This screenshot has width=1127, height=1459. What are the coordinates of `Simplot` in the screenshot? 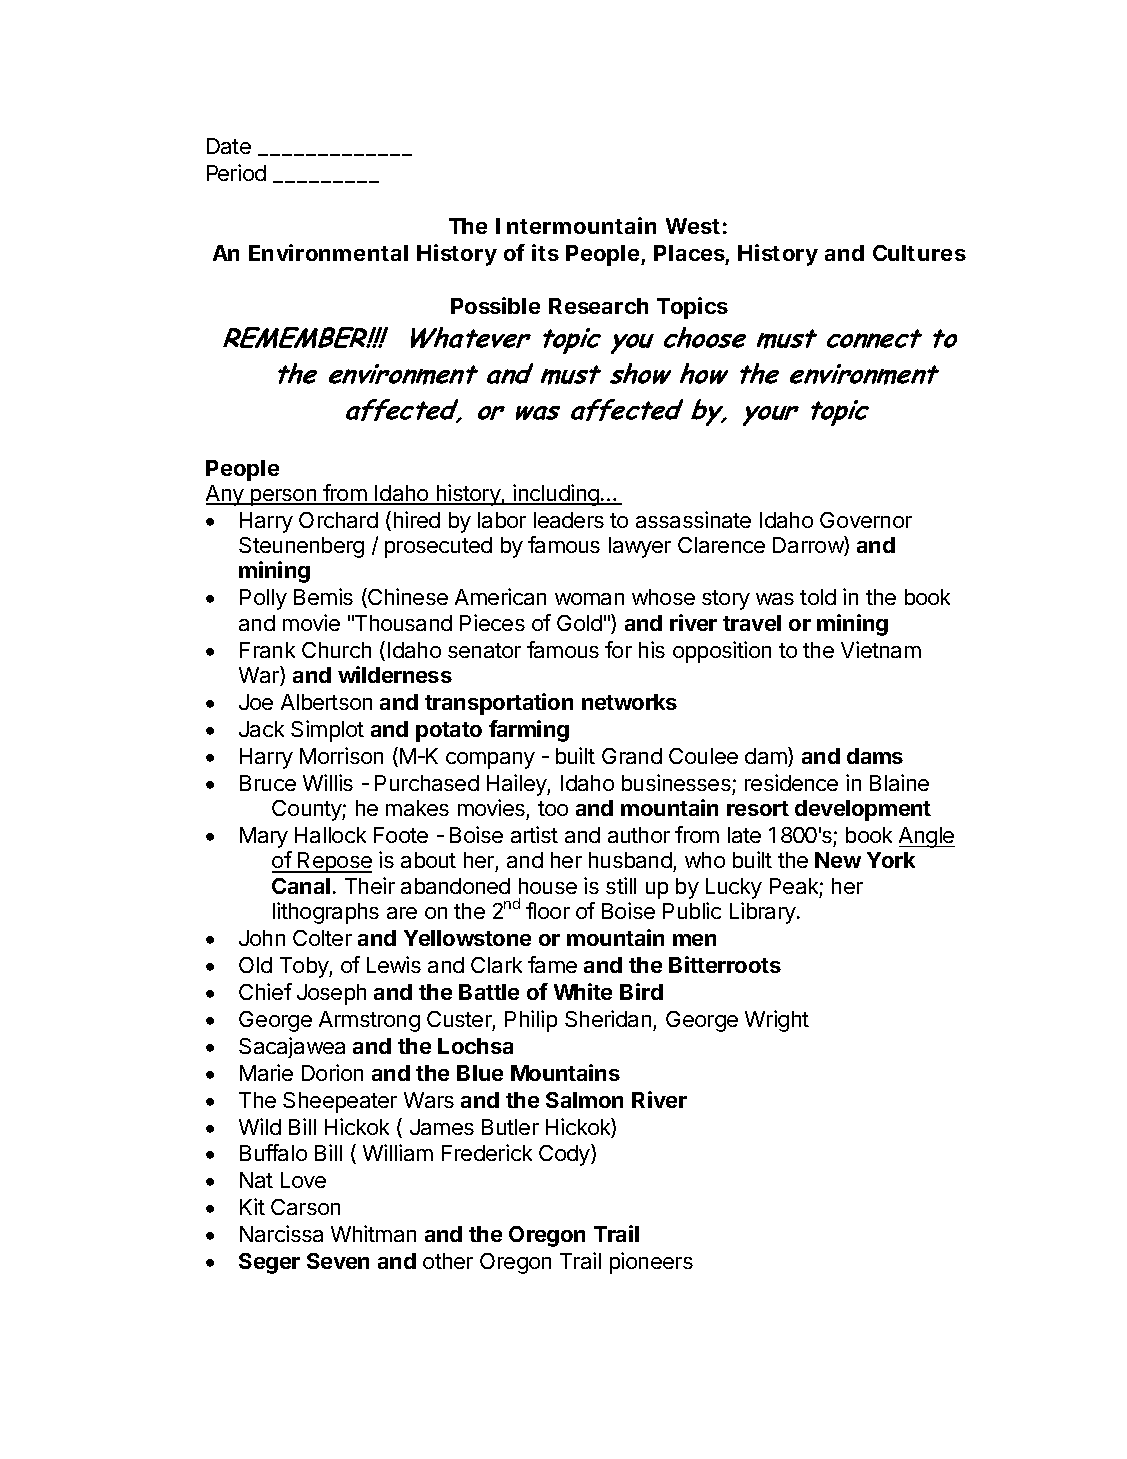 It's located at (327, 731).
